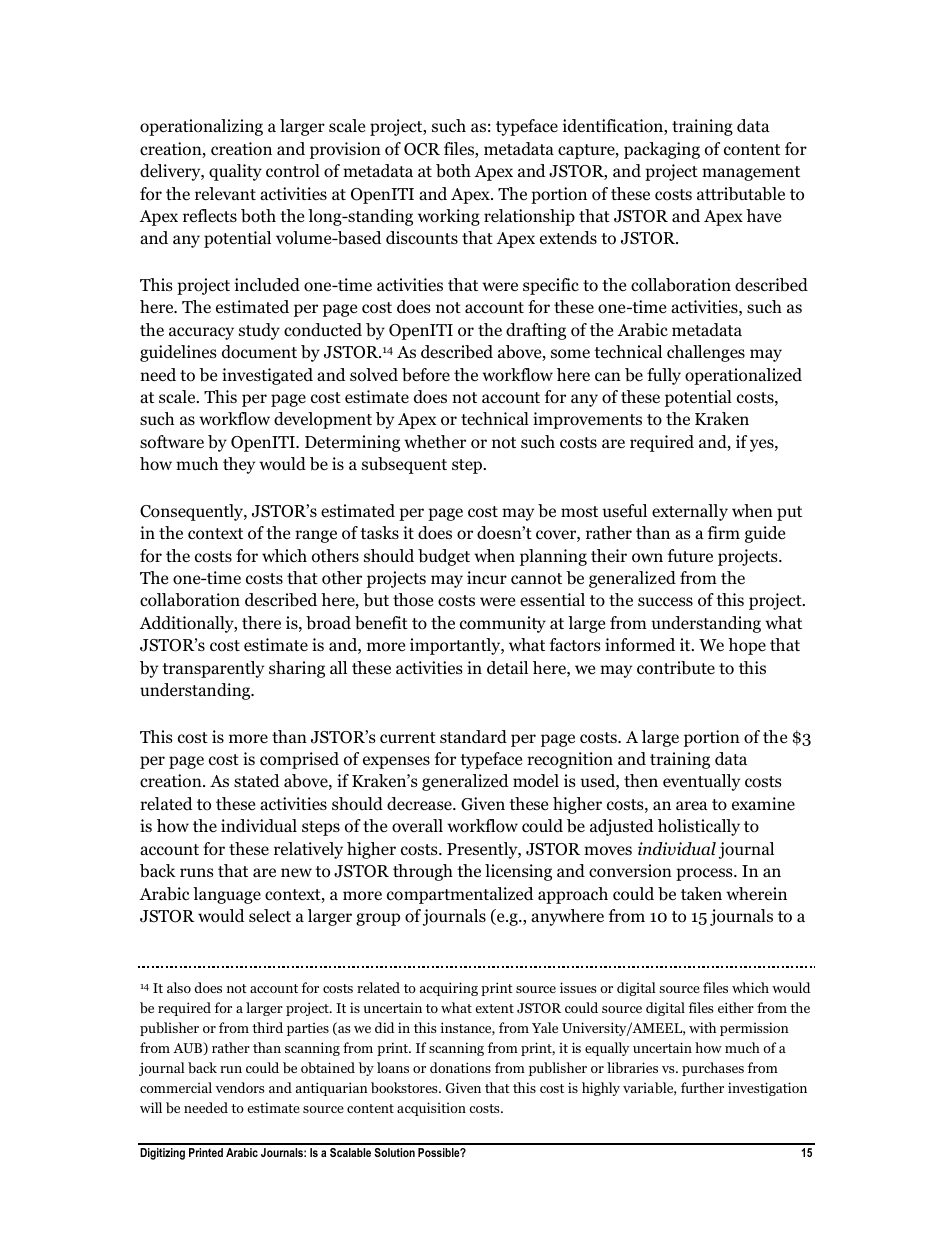 The image size is (952, 1233). I want to click on document, so click(259, 352).
